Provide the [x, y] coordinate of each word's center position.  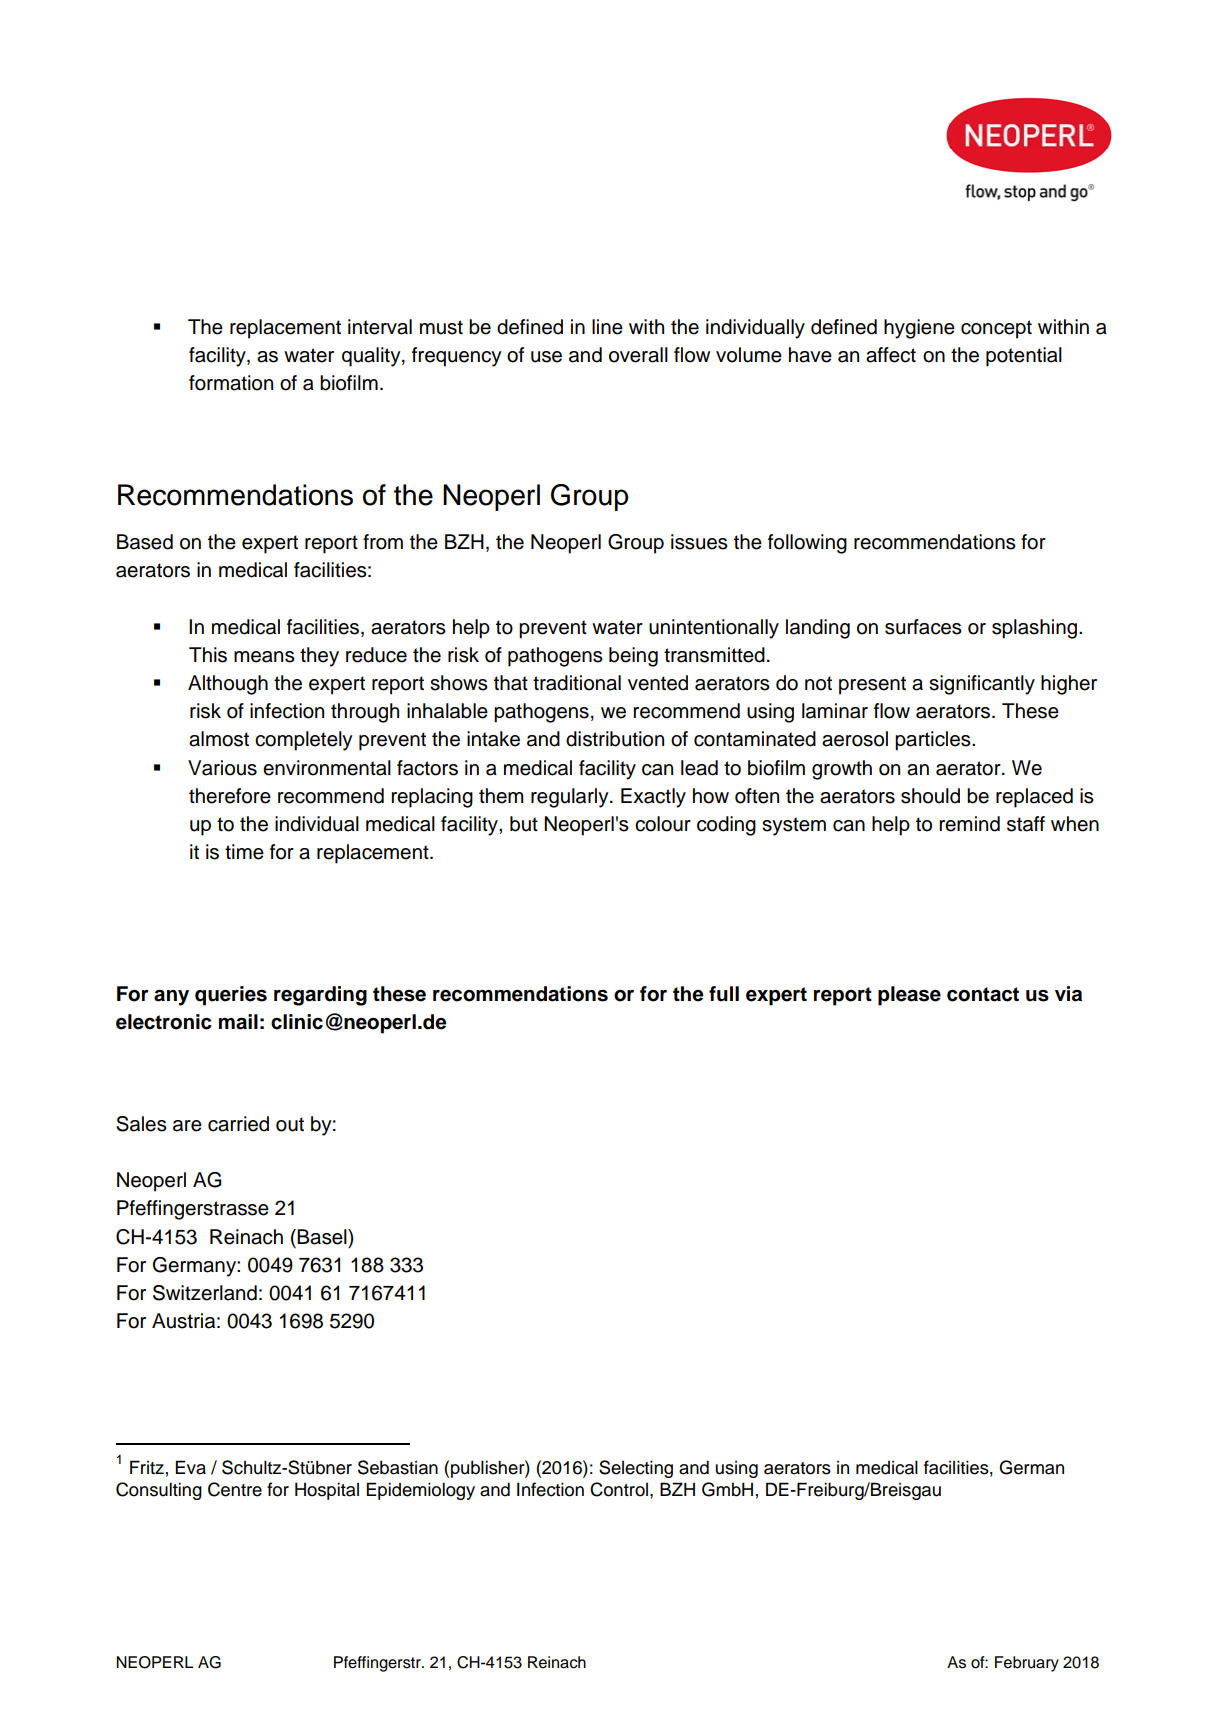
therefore [230, 796]
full [724, 994]
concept [996, 329]
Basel [323, 1237]
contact [983, 994]
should [930, 796]
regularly [571, 798]
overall [638, 355]
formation [231, 383]
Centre [235, 1489]
